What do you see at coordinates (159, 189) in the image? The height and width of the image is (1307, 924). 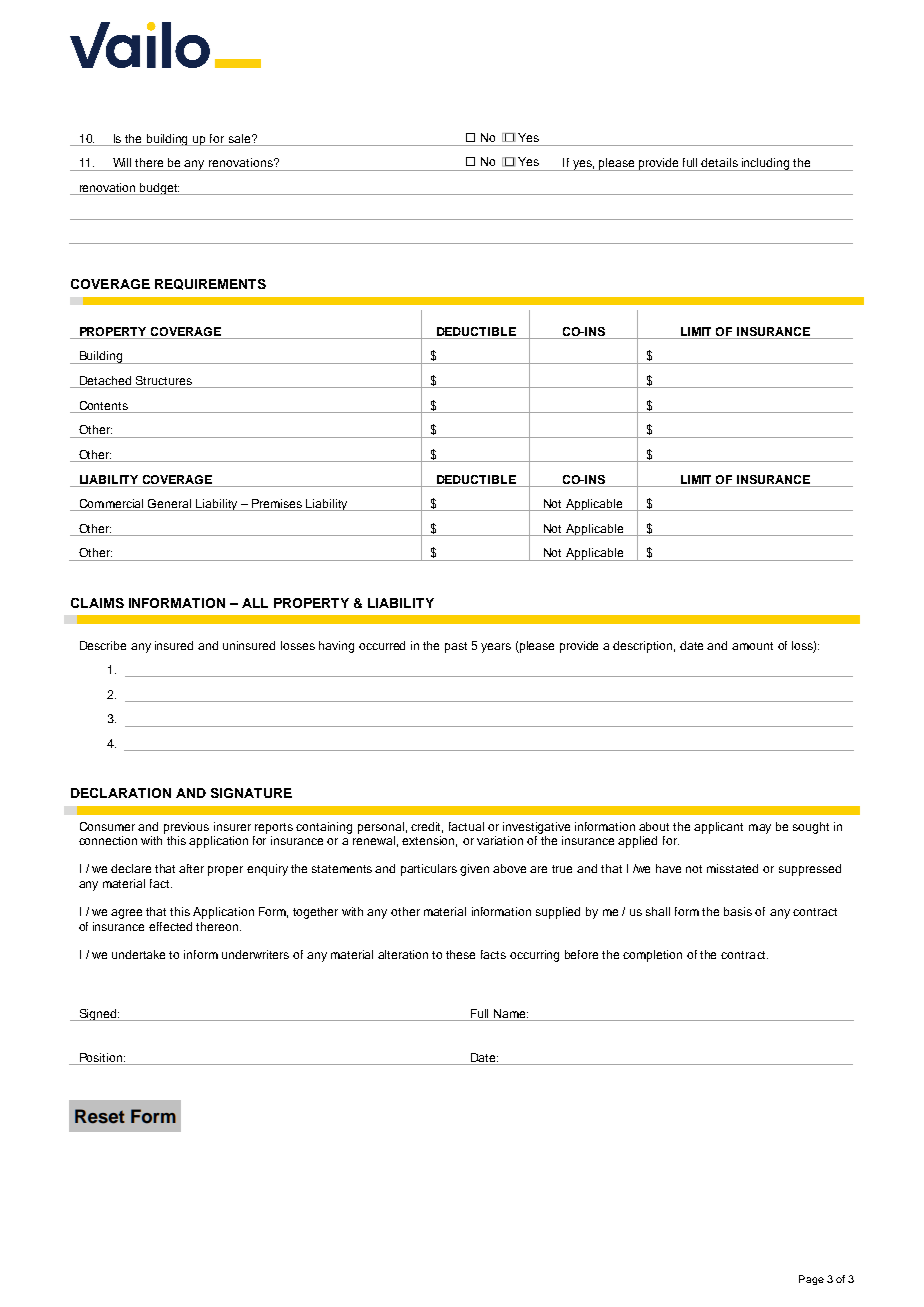 I see `budget` at bounding box center [159, 189].
